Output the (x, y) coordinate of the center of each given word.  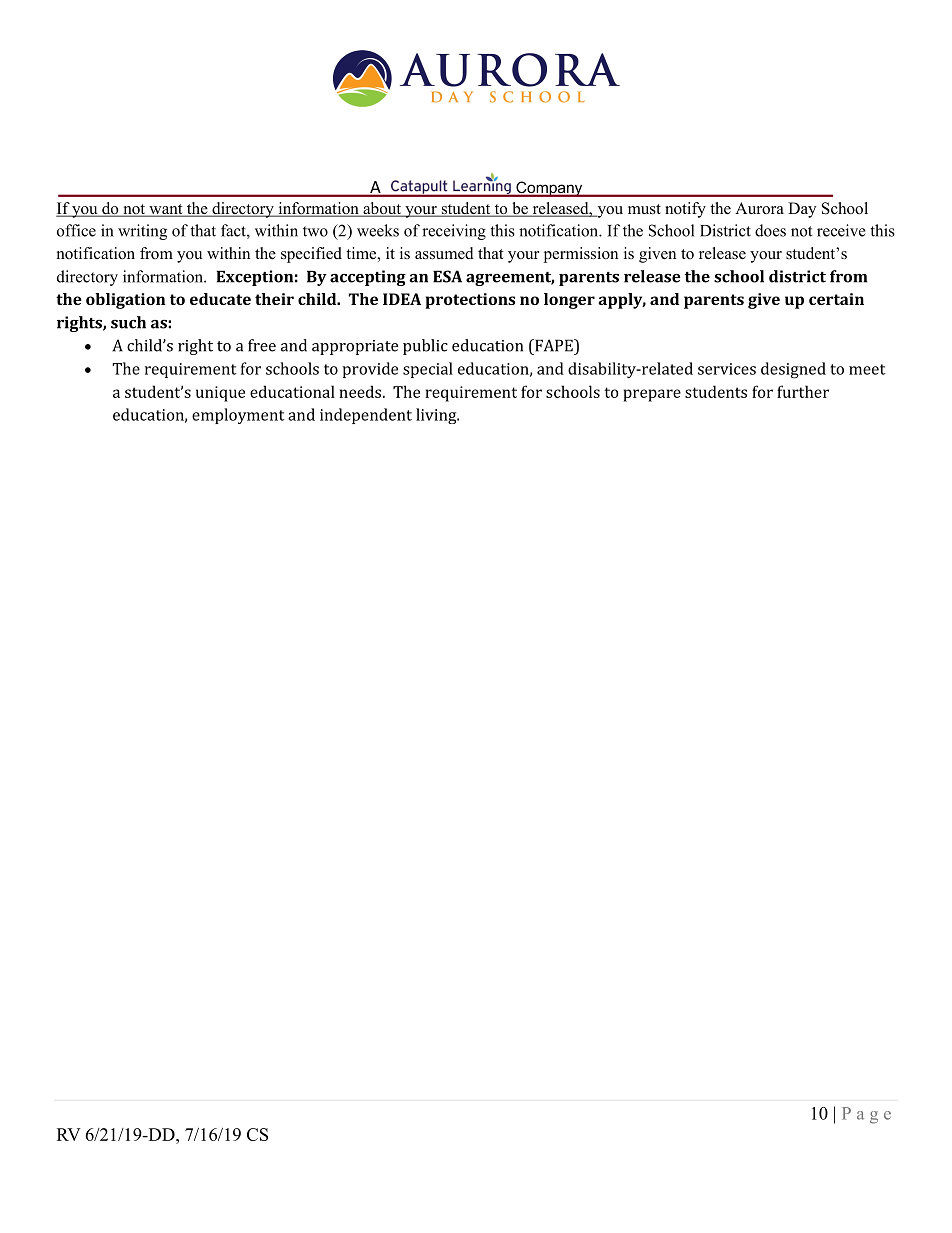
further (803, 391)
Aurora (759, 208)
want (166, 210)
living (437, 416)
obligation (126, 301)
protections (470, 301)
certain (836, 299)
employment (238, 416)
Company (549, 189)
